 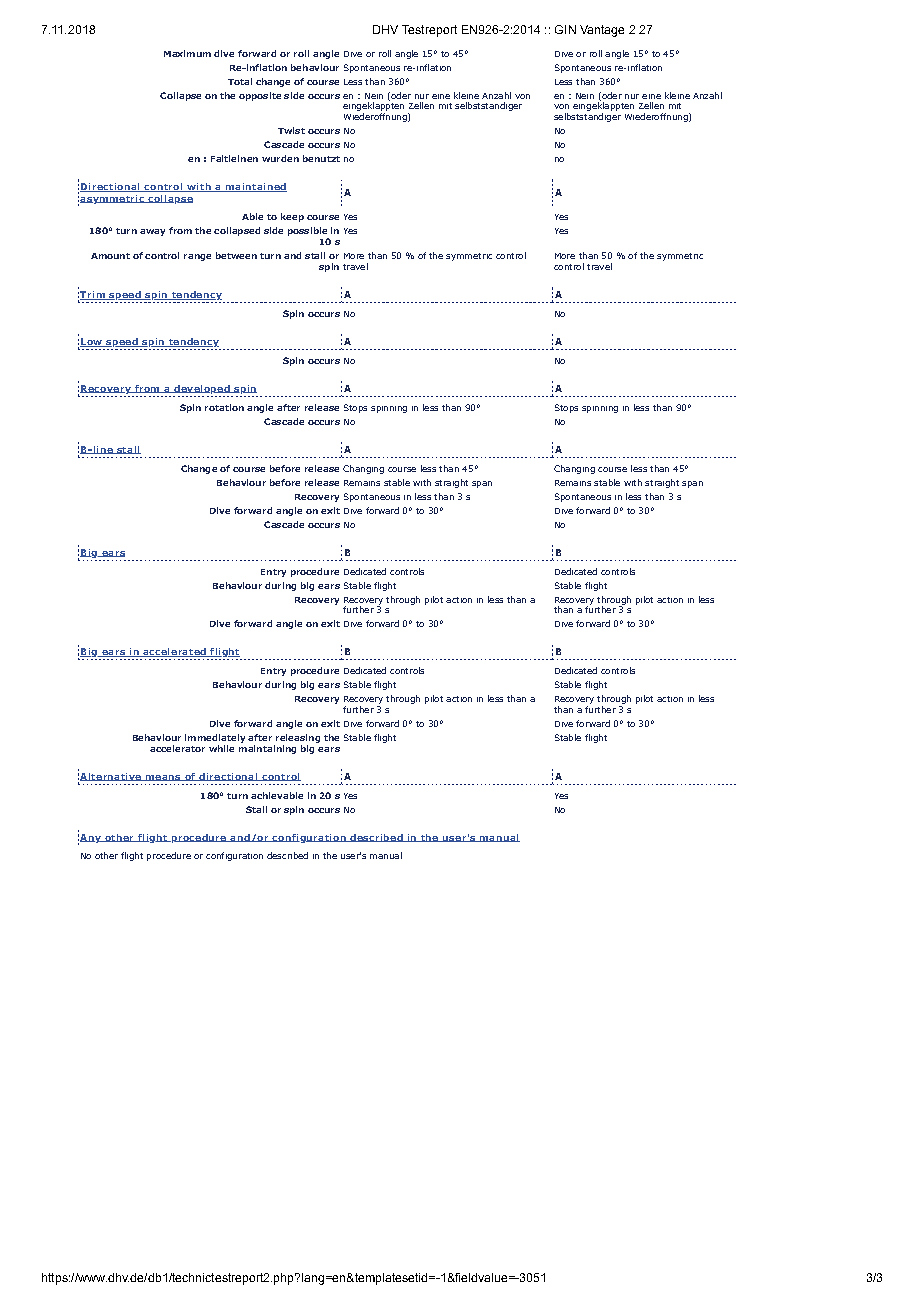 I want to click on accelerator, so click(x=177, y=748).
